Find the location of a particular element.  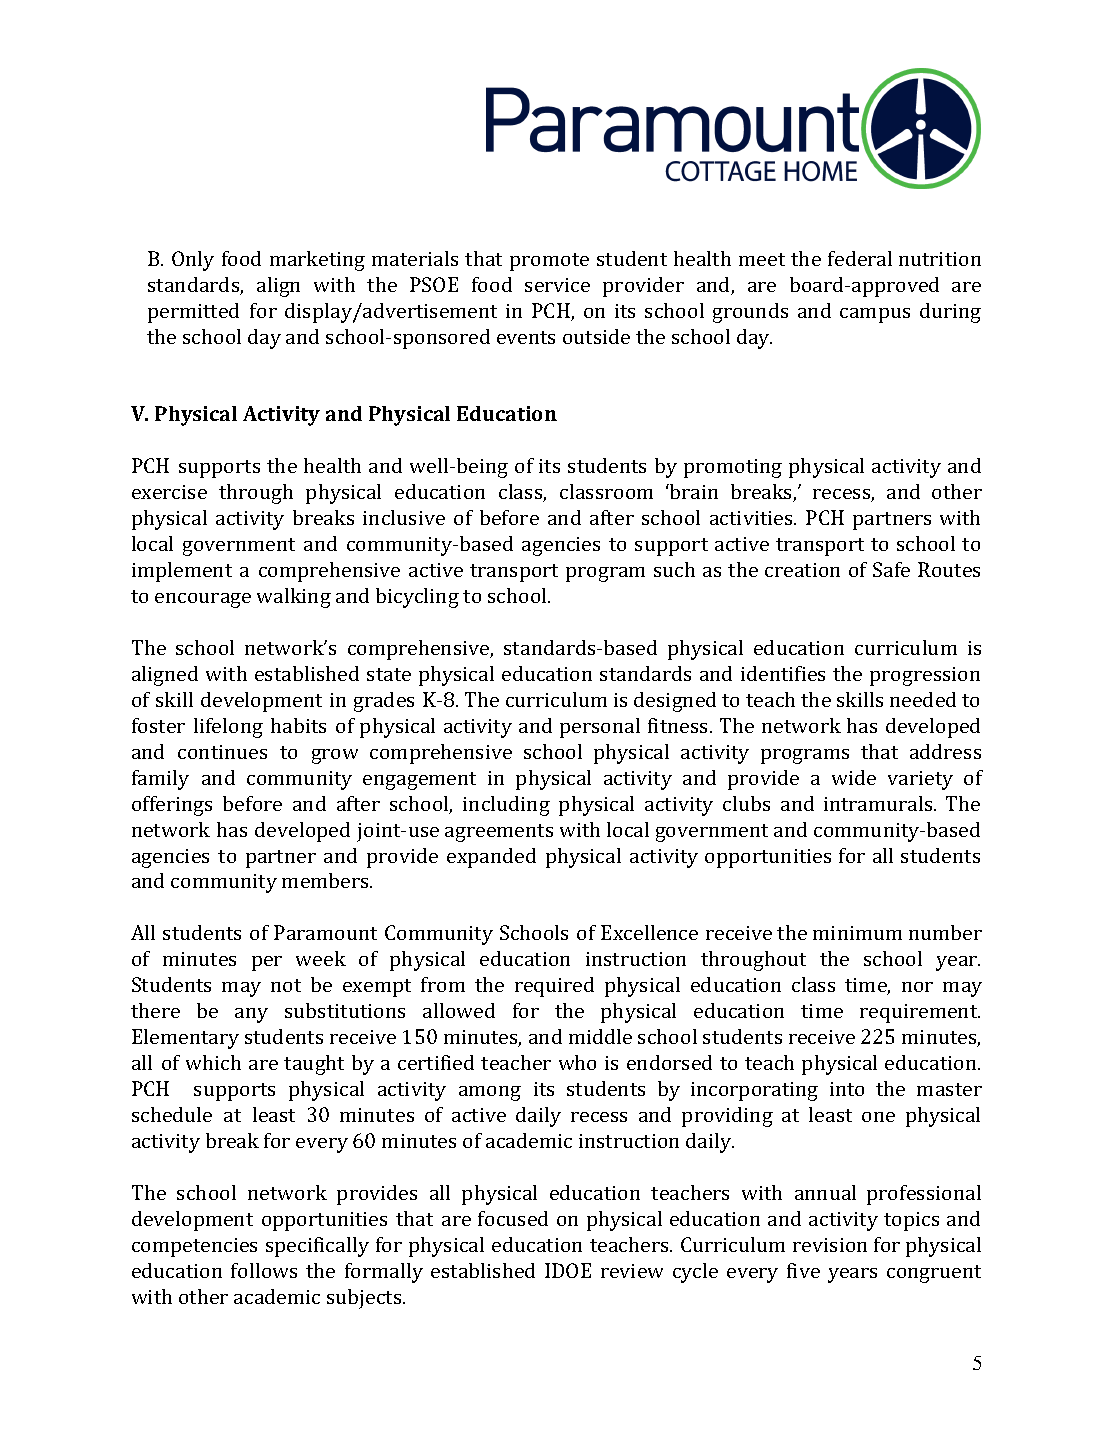

middle is located at coordinates (600, 1036).
